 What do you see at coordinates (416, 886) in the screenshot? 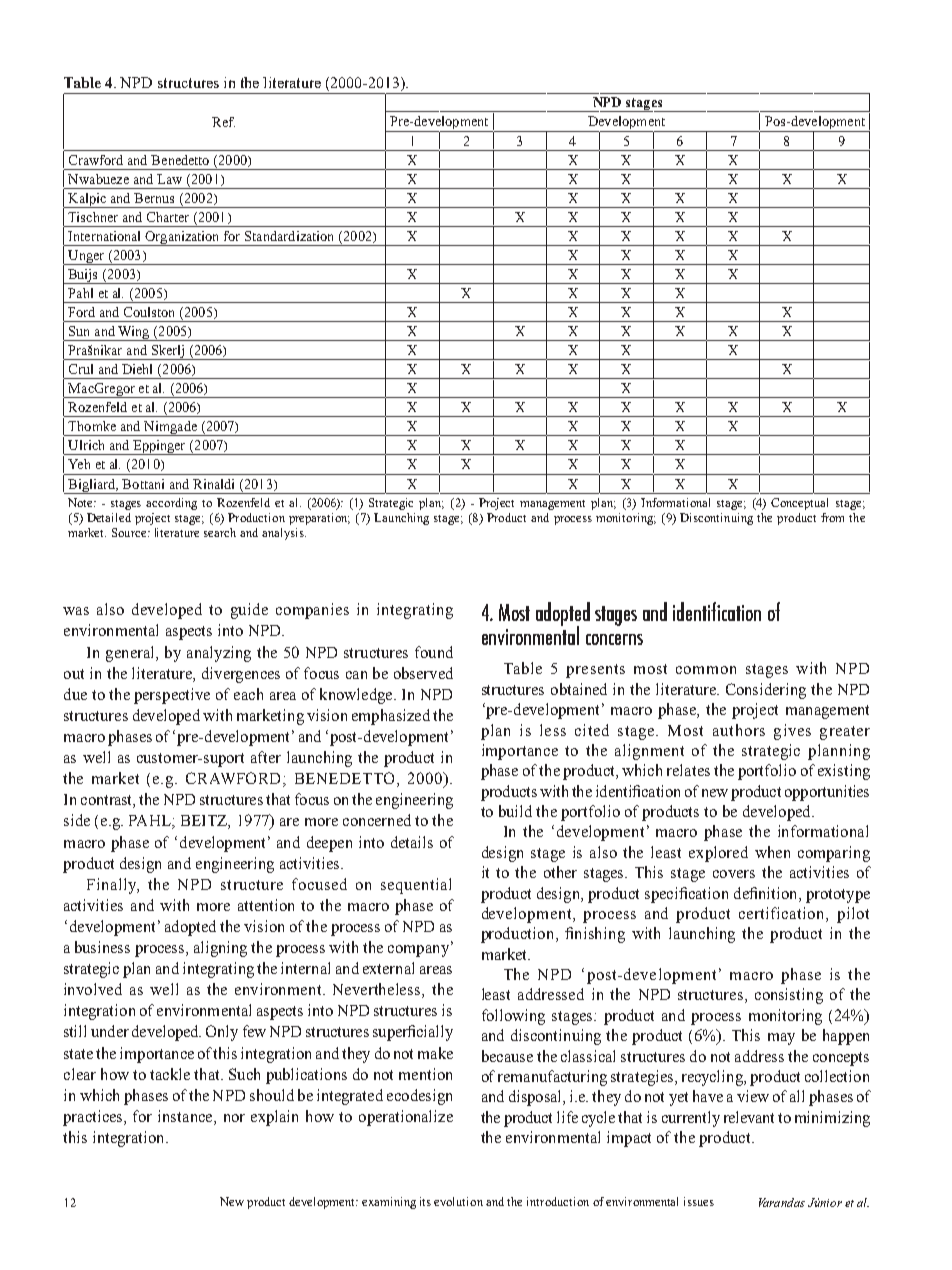
I see `sequential` at bounding box center [416, 886].
